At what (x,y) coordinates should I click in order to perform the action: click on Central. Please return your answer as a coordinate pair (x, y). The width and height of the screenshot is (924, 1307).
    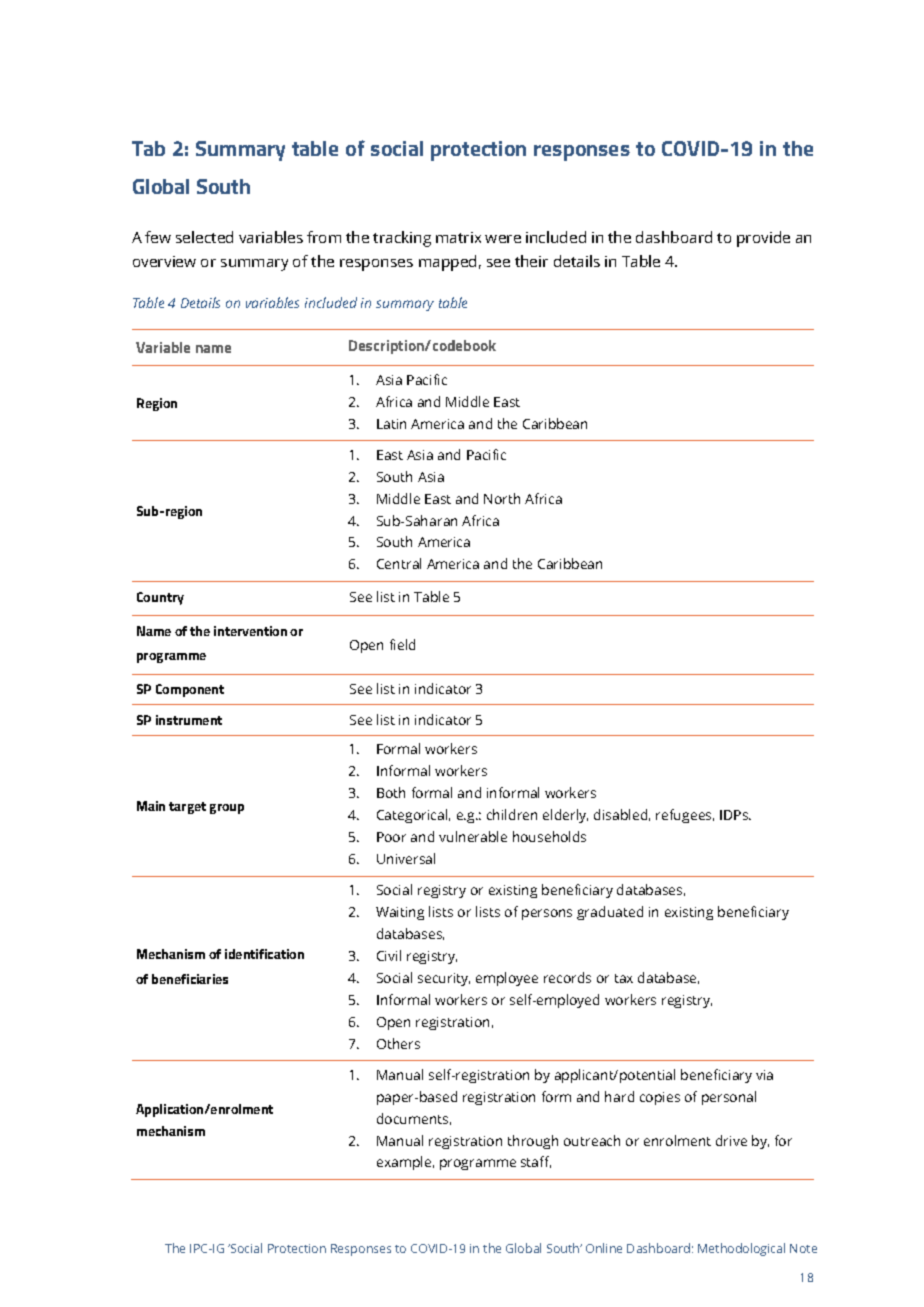
    Looking at the image, I should click on (399, 563).
